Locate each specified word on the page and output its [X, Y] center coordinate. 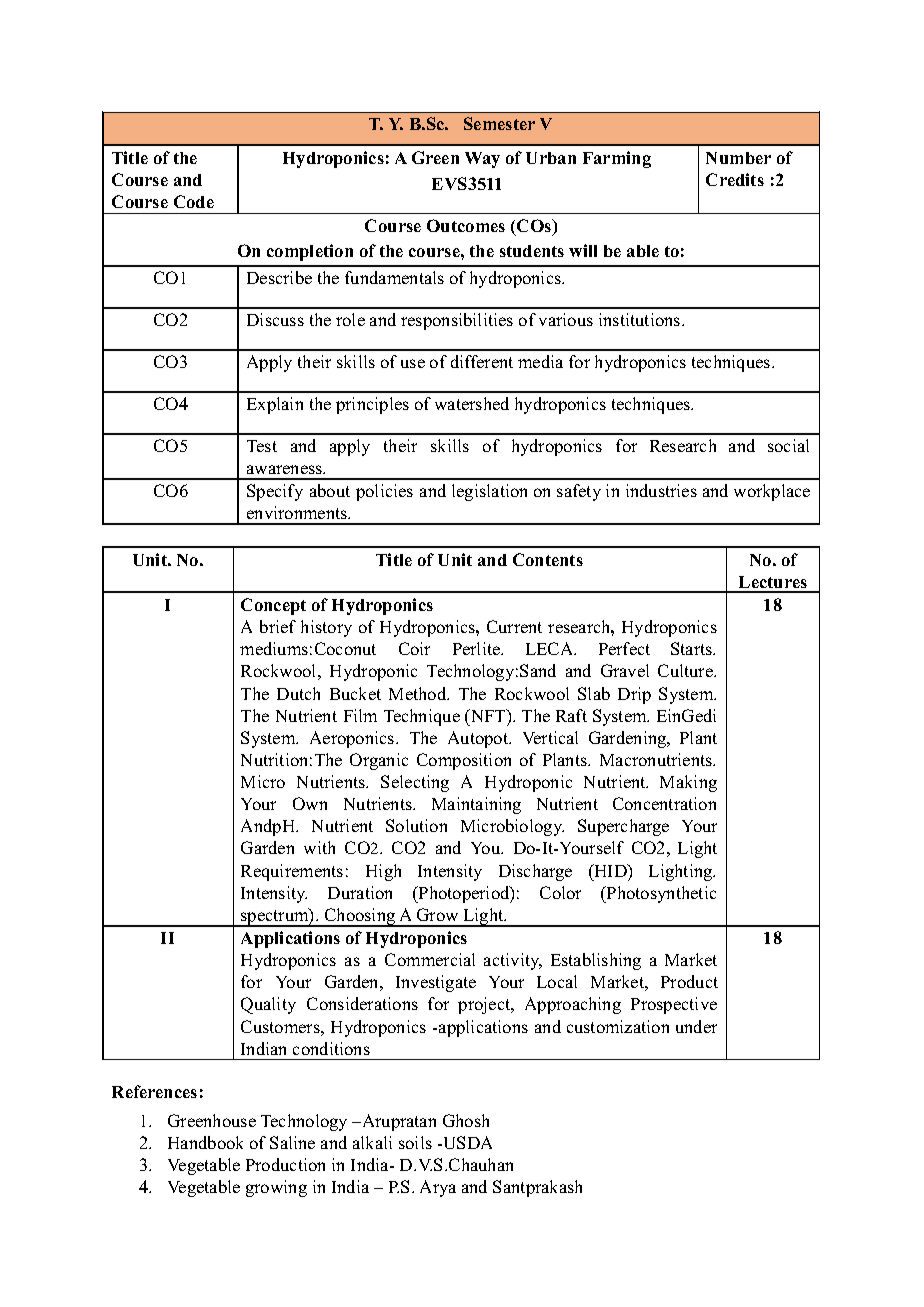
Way [482, 160]
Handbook [205, 1142]
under [696, 1026]
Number [738, 158]
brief [278, 626]
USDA [466, 1142]
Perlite [477, 648]
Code [194, 201]
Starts [693, 648]
